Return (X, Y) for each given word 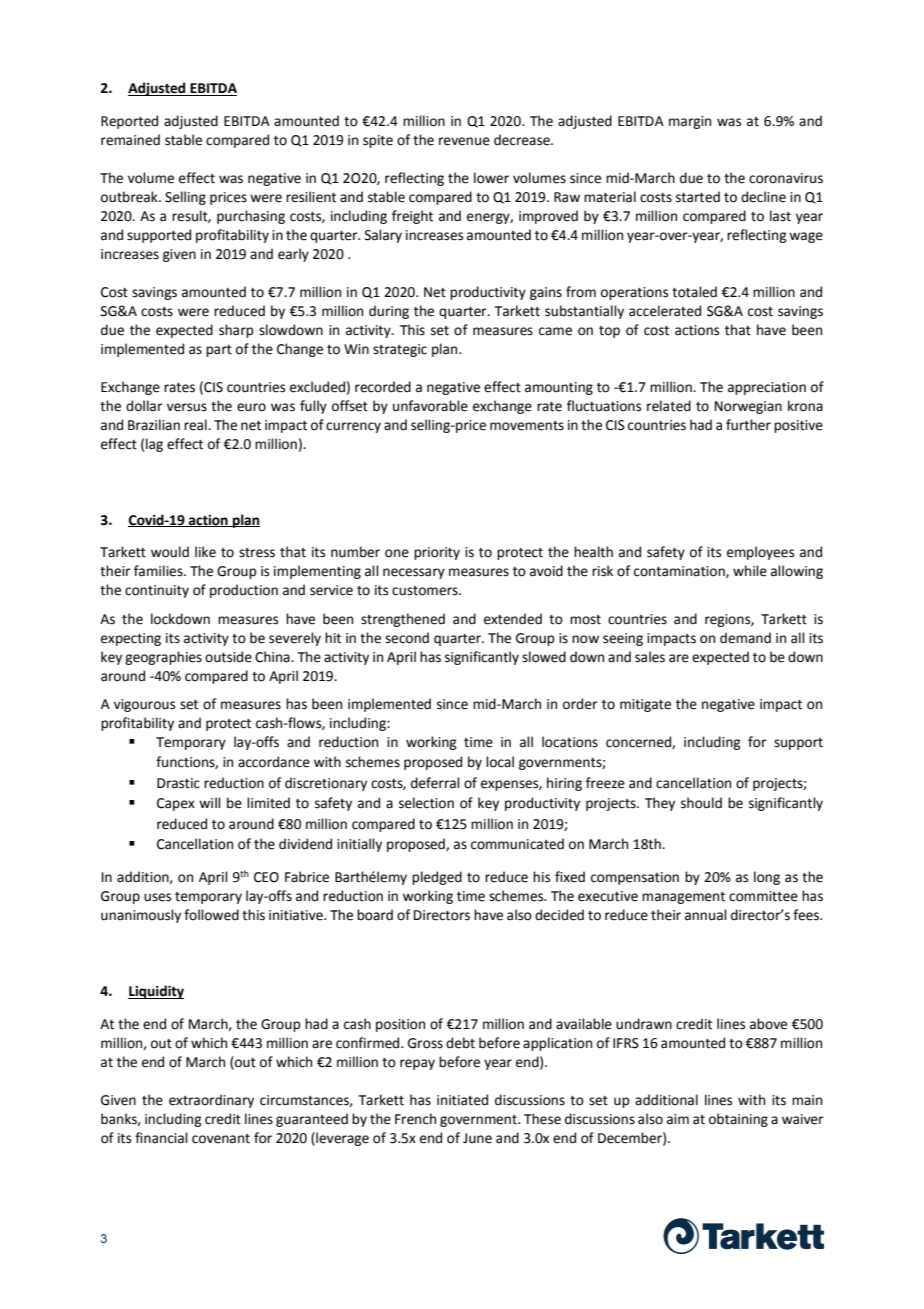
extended (513, 619)
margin (690, 122)
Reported (129, 122)
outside (228, 657)
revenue (464, 141)
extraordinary (211, 1101)
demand (745, 638)
